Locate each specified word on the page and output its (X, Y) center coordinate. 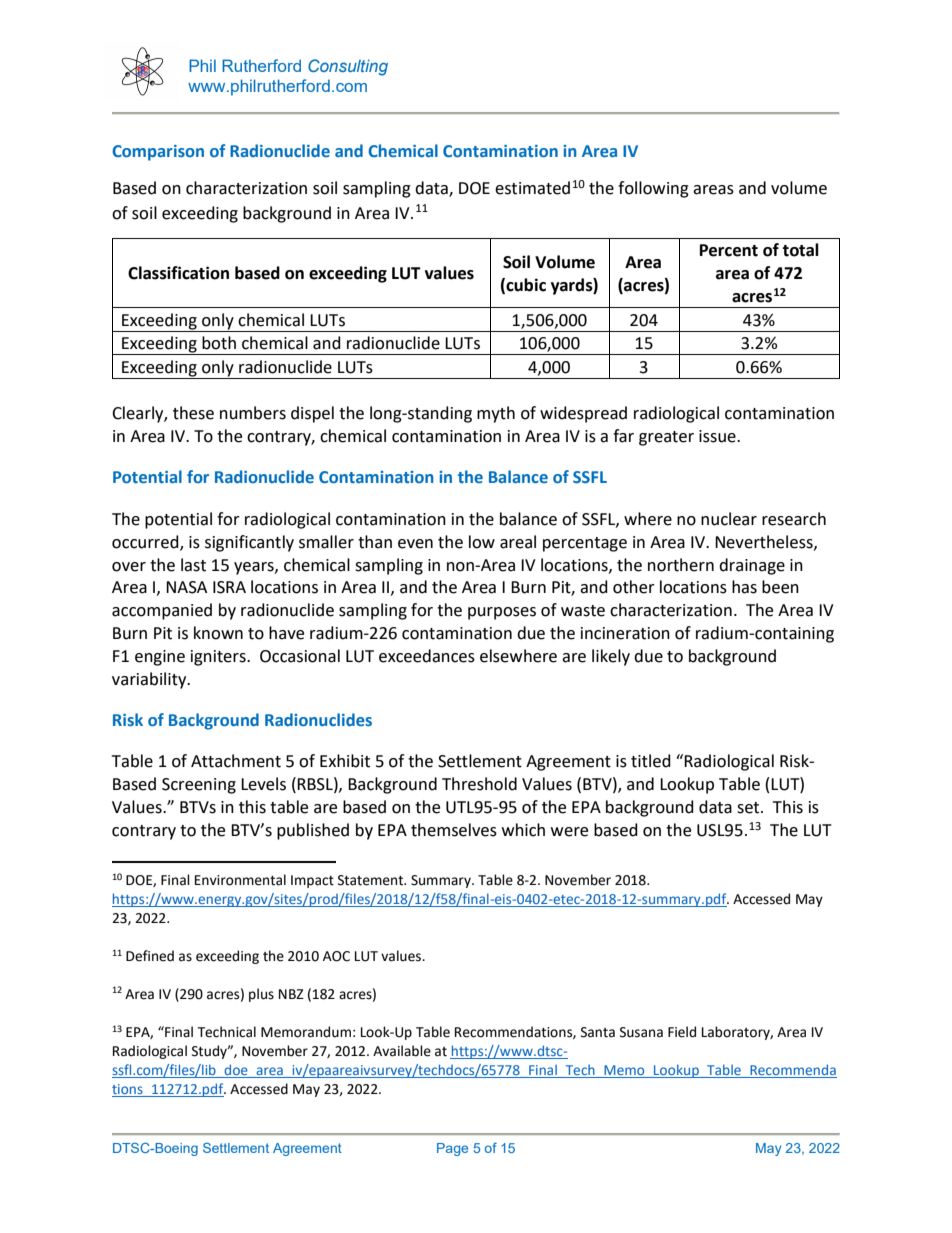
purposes (502, 613)
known (218, 633)
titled (651, 761)
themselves (454, 830)
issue (718, 436)
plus (261, 995)
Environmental (240, 880)
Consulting (348, 67)
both (219, 343)
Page (452, 1149)
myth (496, 414)
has (744, 587)
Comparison (158, 153)
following (653, 189)
